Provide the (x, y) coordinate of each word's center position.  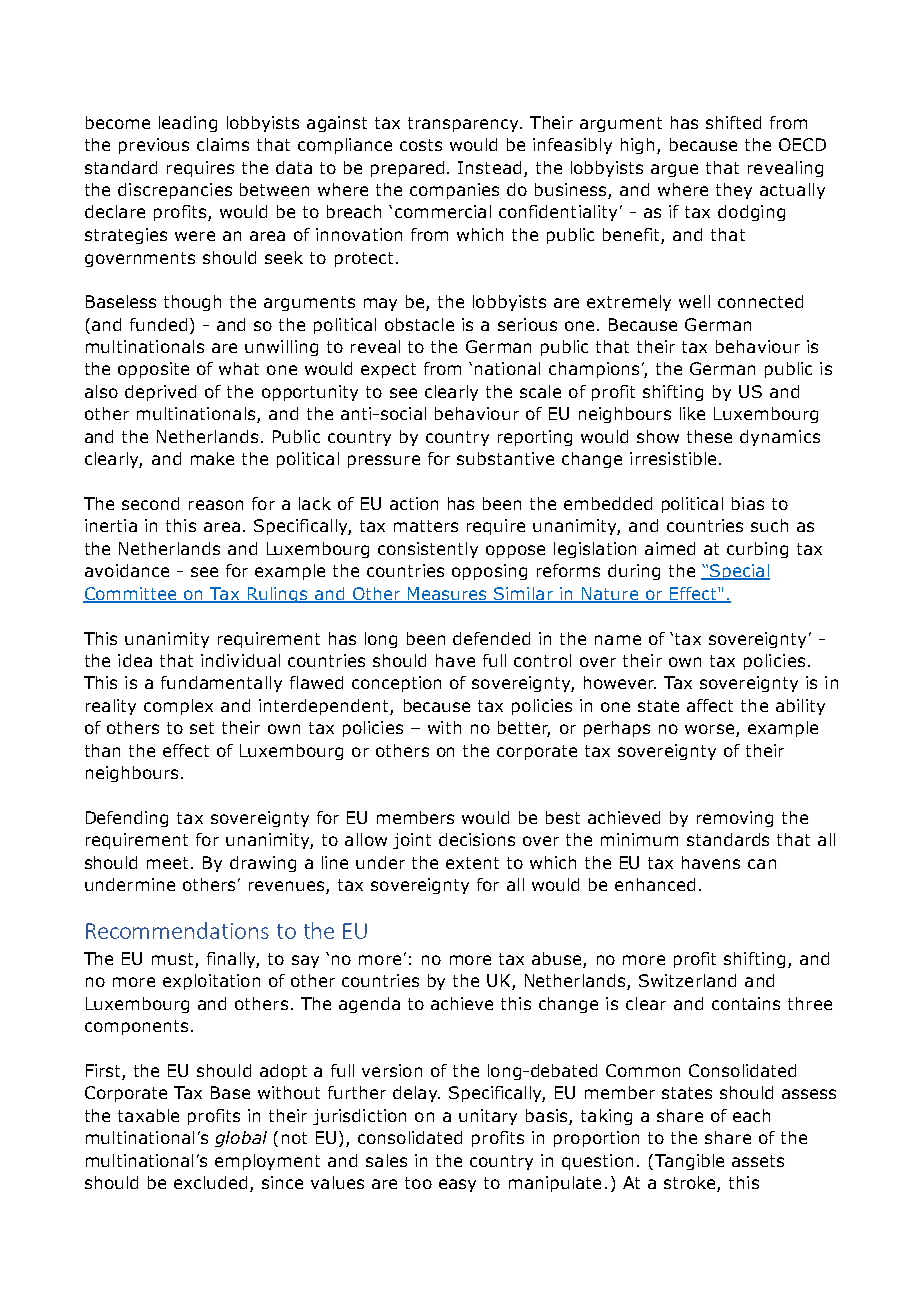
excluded (210, 1182)
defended (491, 638)
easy (457, 1185)
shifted (733, 122)
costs (421, 145)
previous (154, 146)
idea (135, 660)
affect (710, 705)
